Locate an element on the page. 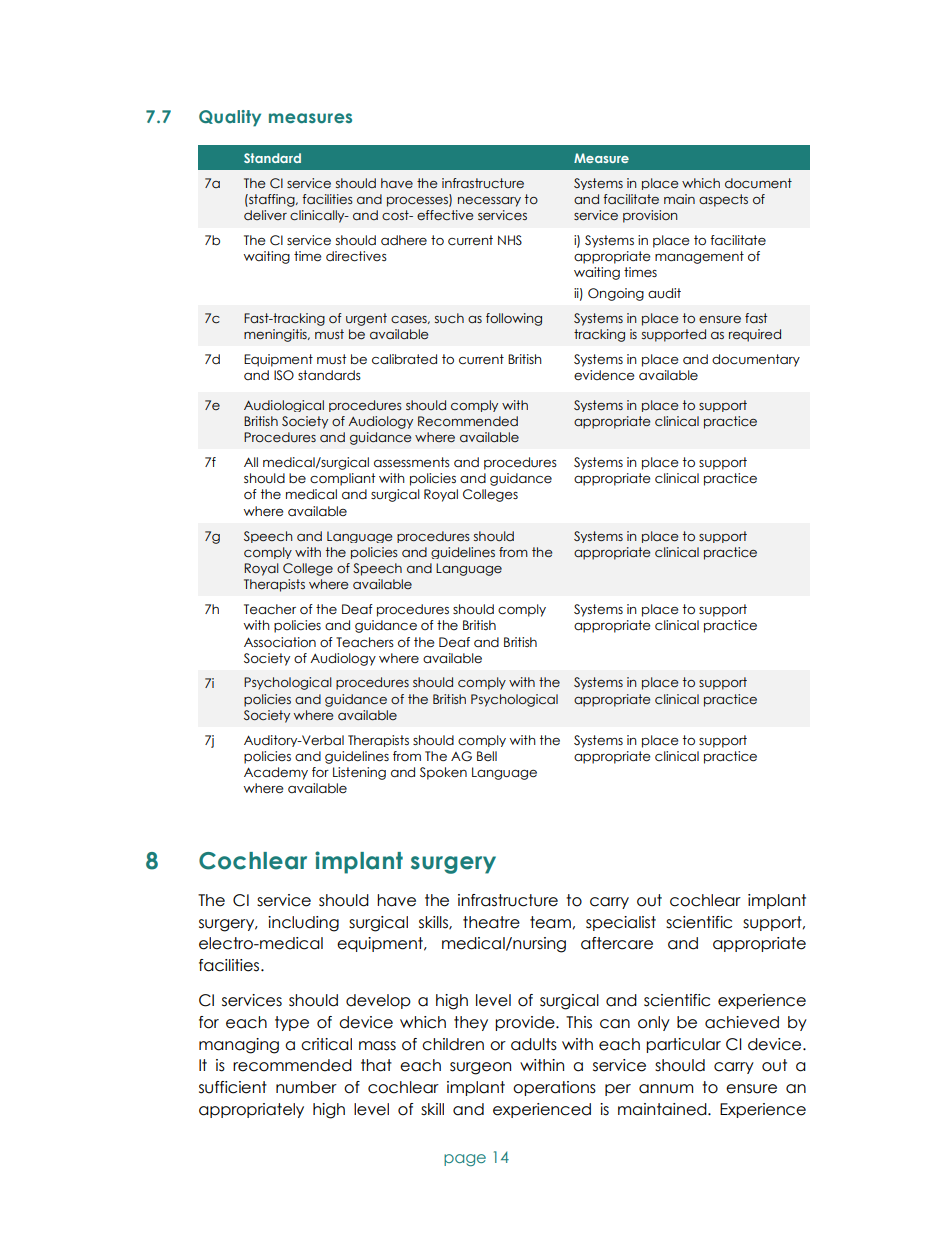 The image size is (952, 1233). necessary is located at coordinates (489, 202).
